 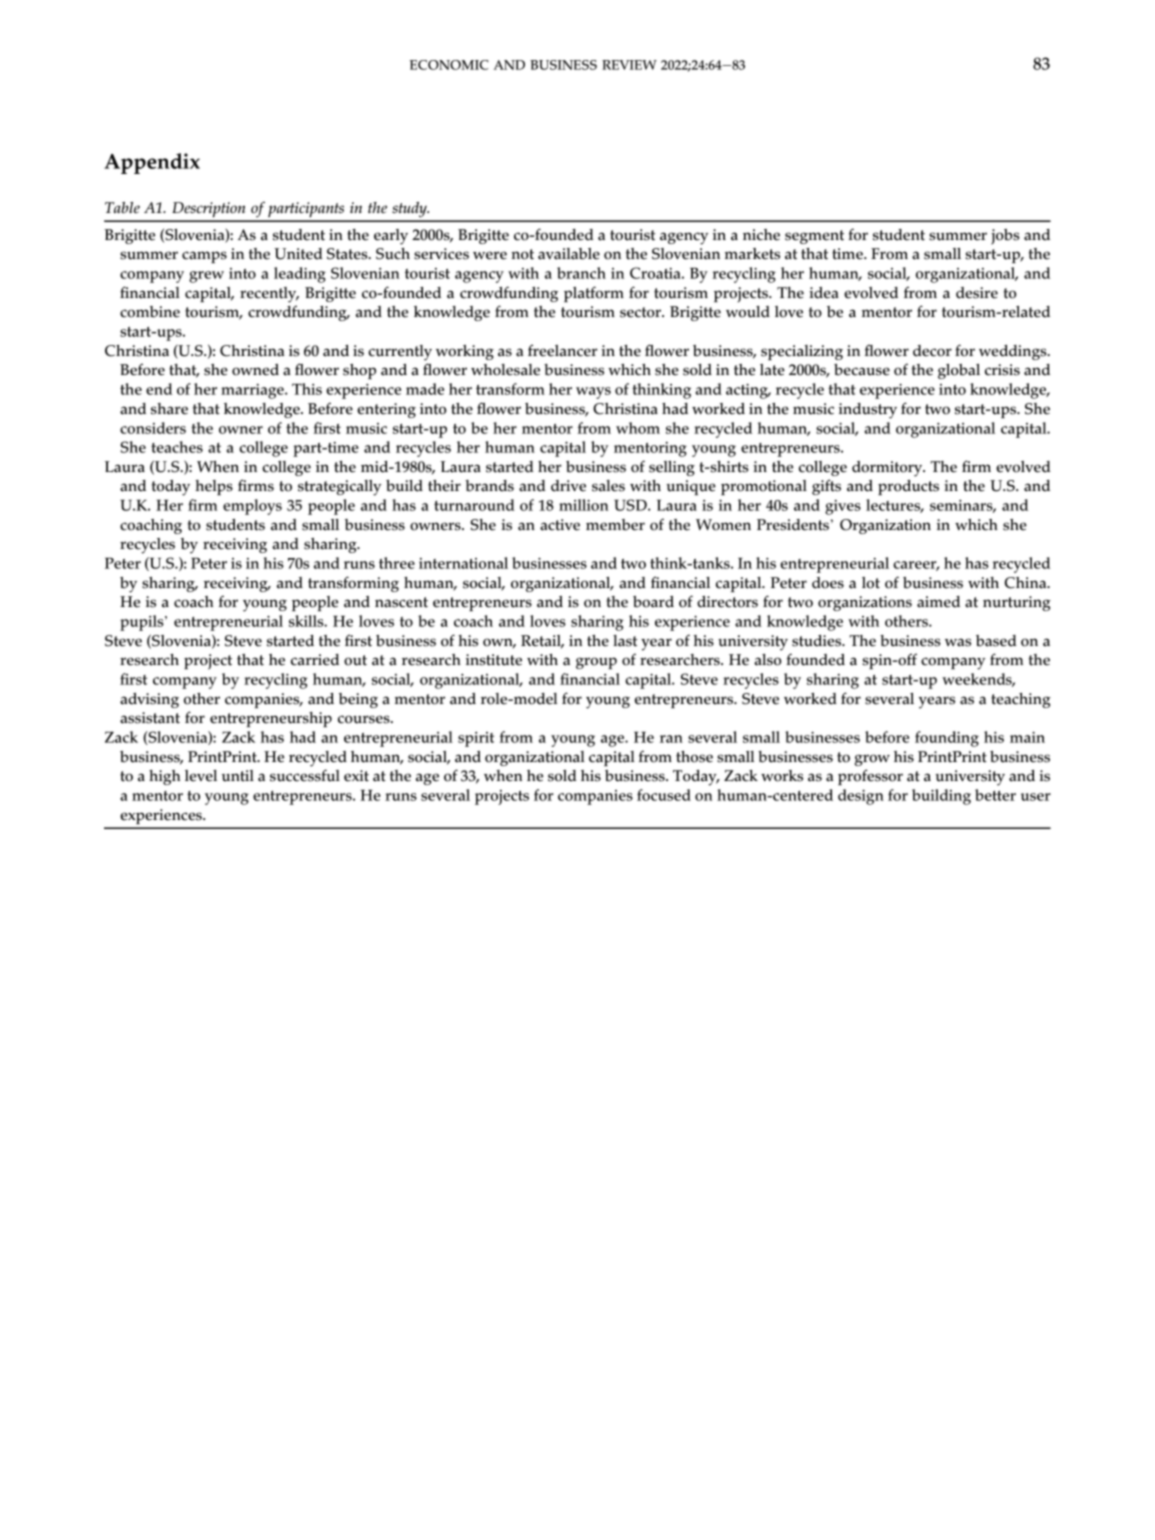 I want to click on jobs, so click(x=1005, y=237).
